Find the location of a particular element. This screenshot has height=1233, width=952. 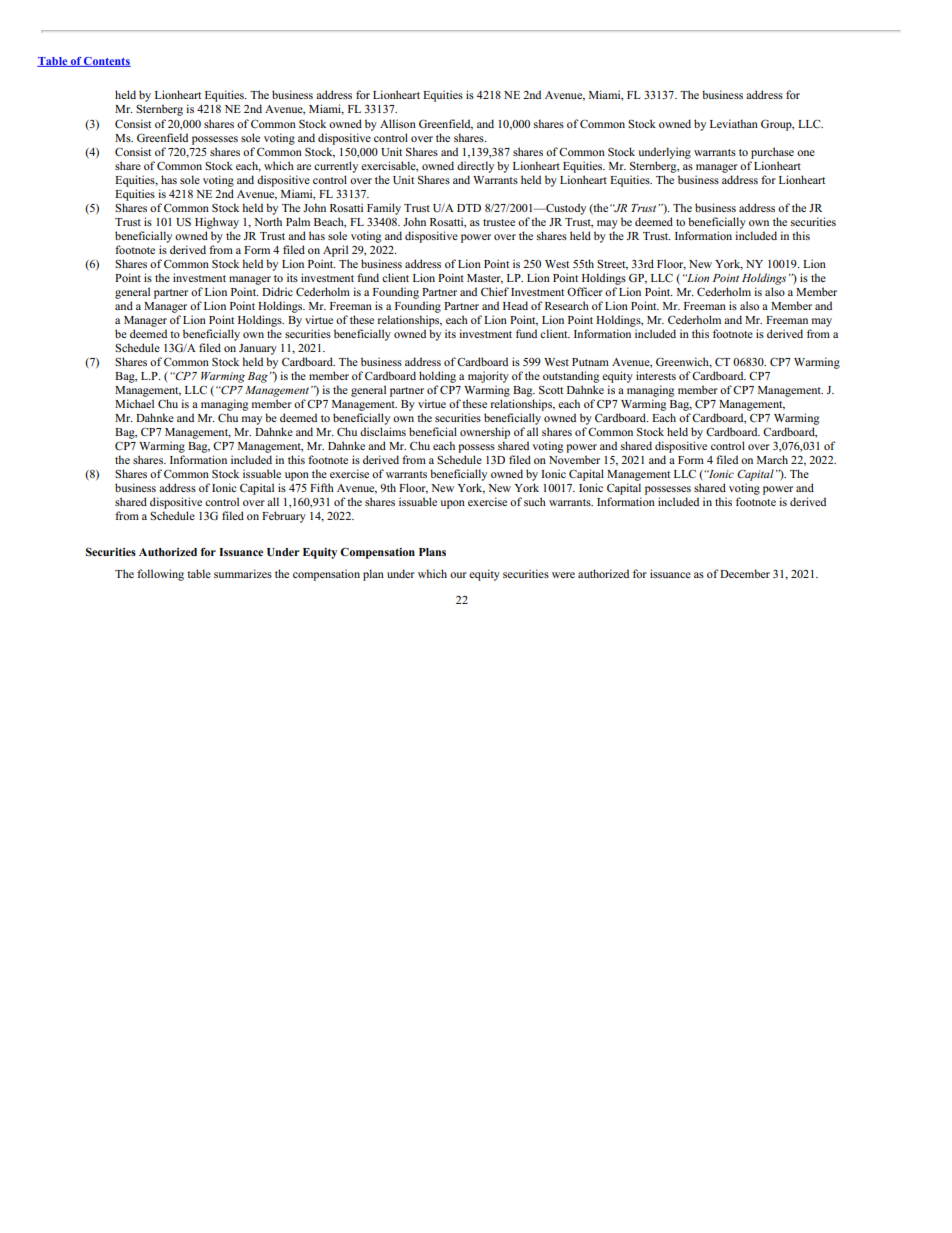

Leviathan is located at coordinates (734, 123).
